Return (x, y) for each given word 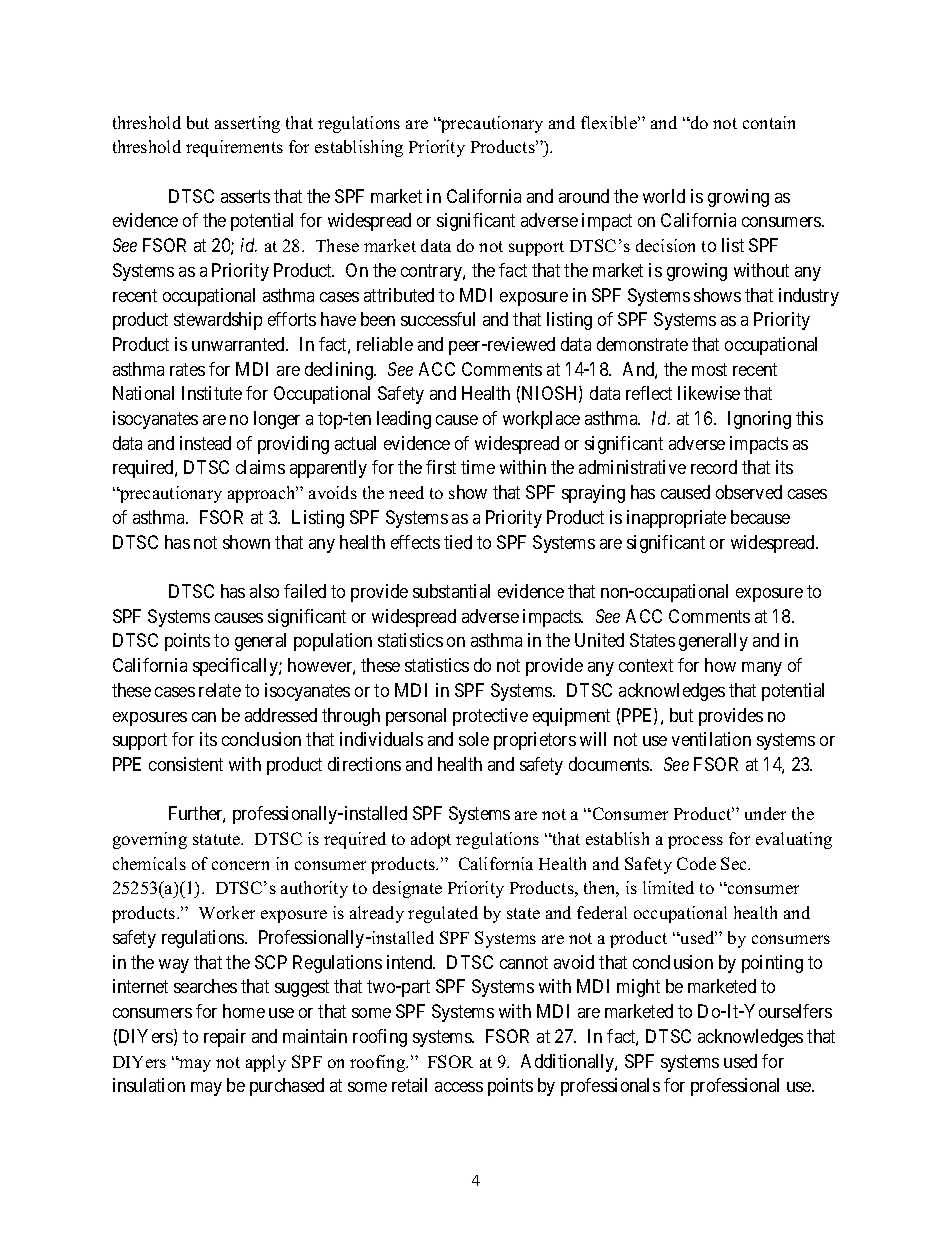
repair (225, 1038)
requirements (234, 148)
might (638, 988)
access (459, 1087)
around (584, 196)
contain (769, 122)
